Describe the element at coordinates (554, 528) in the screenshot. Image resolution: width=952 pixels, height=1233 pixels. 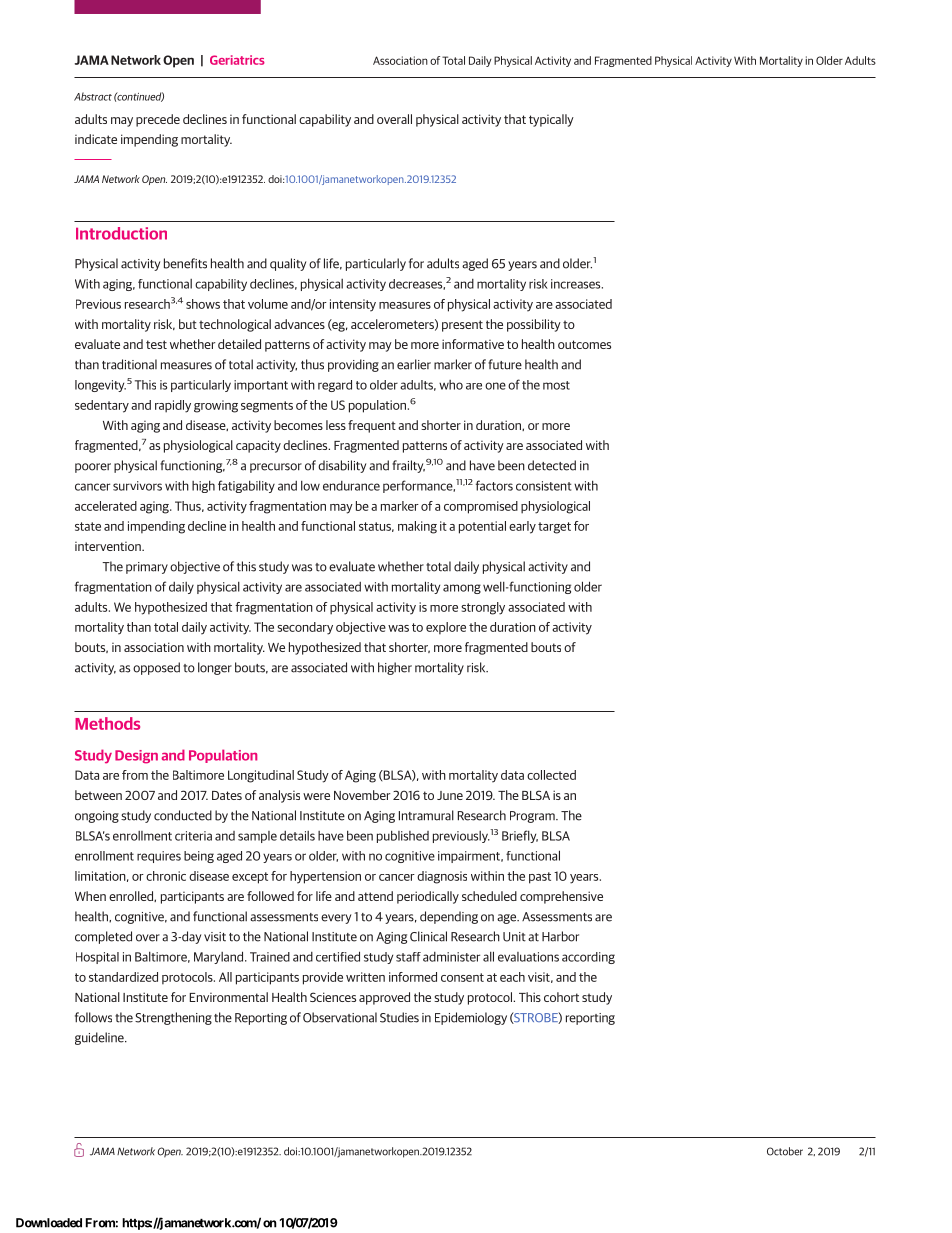
I see `target` at that location.
